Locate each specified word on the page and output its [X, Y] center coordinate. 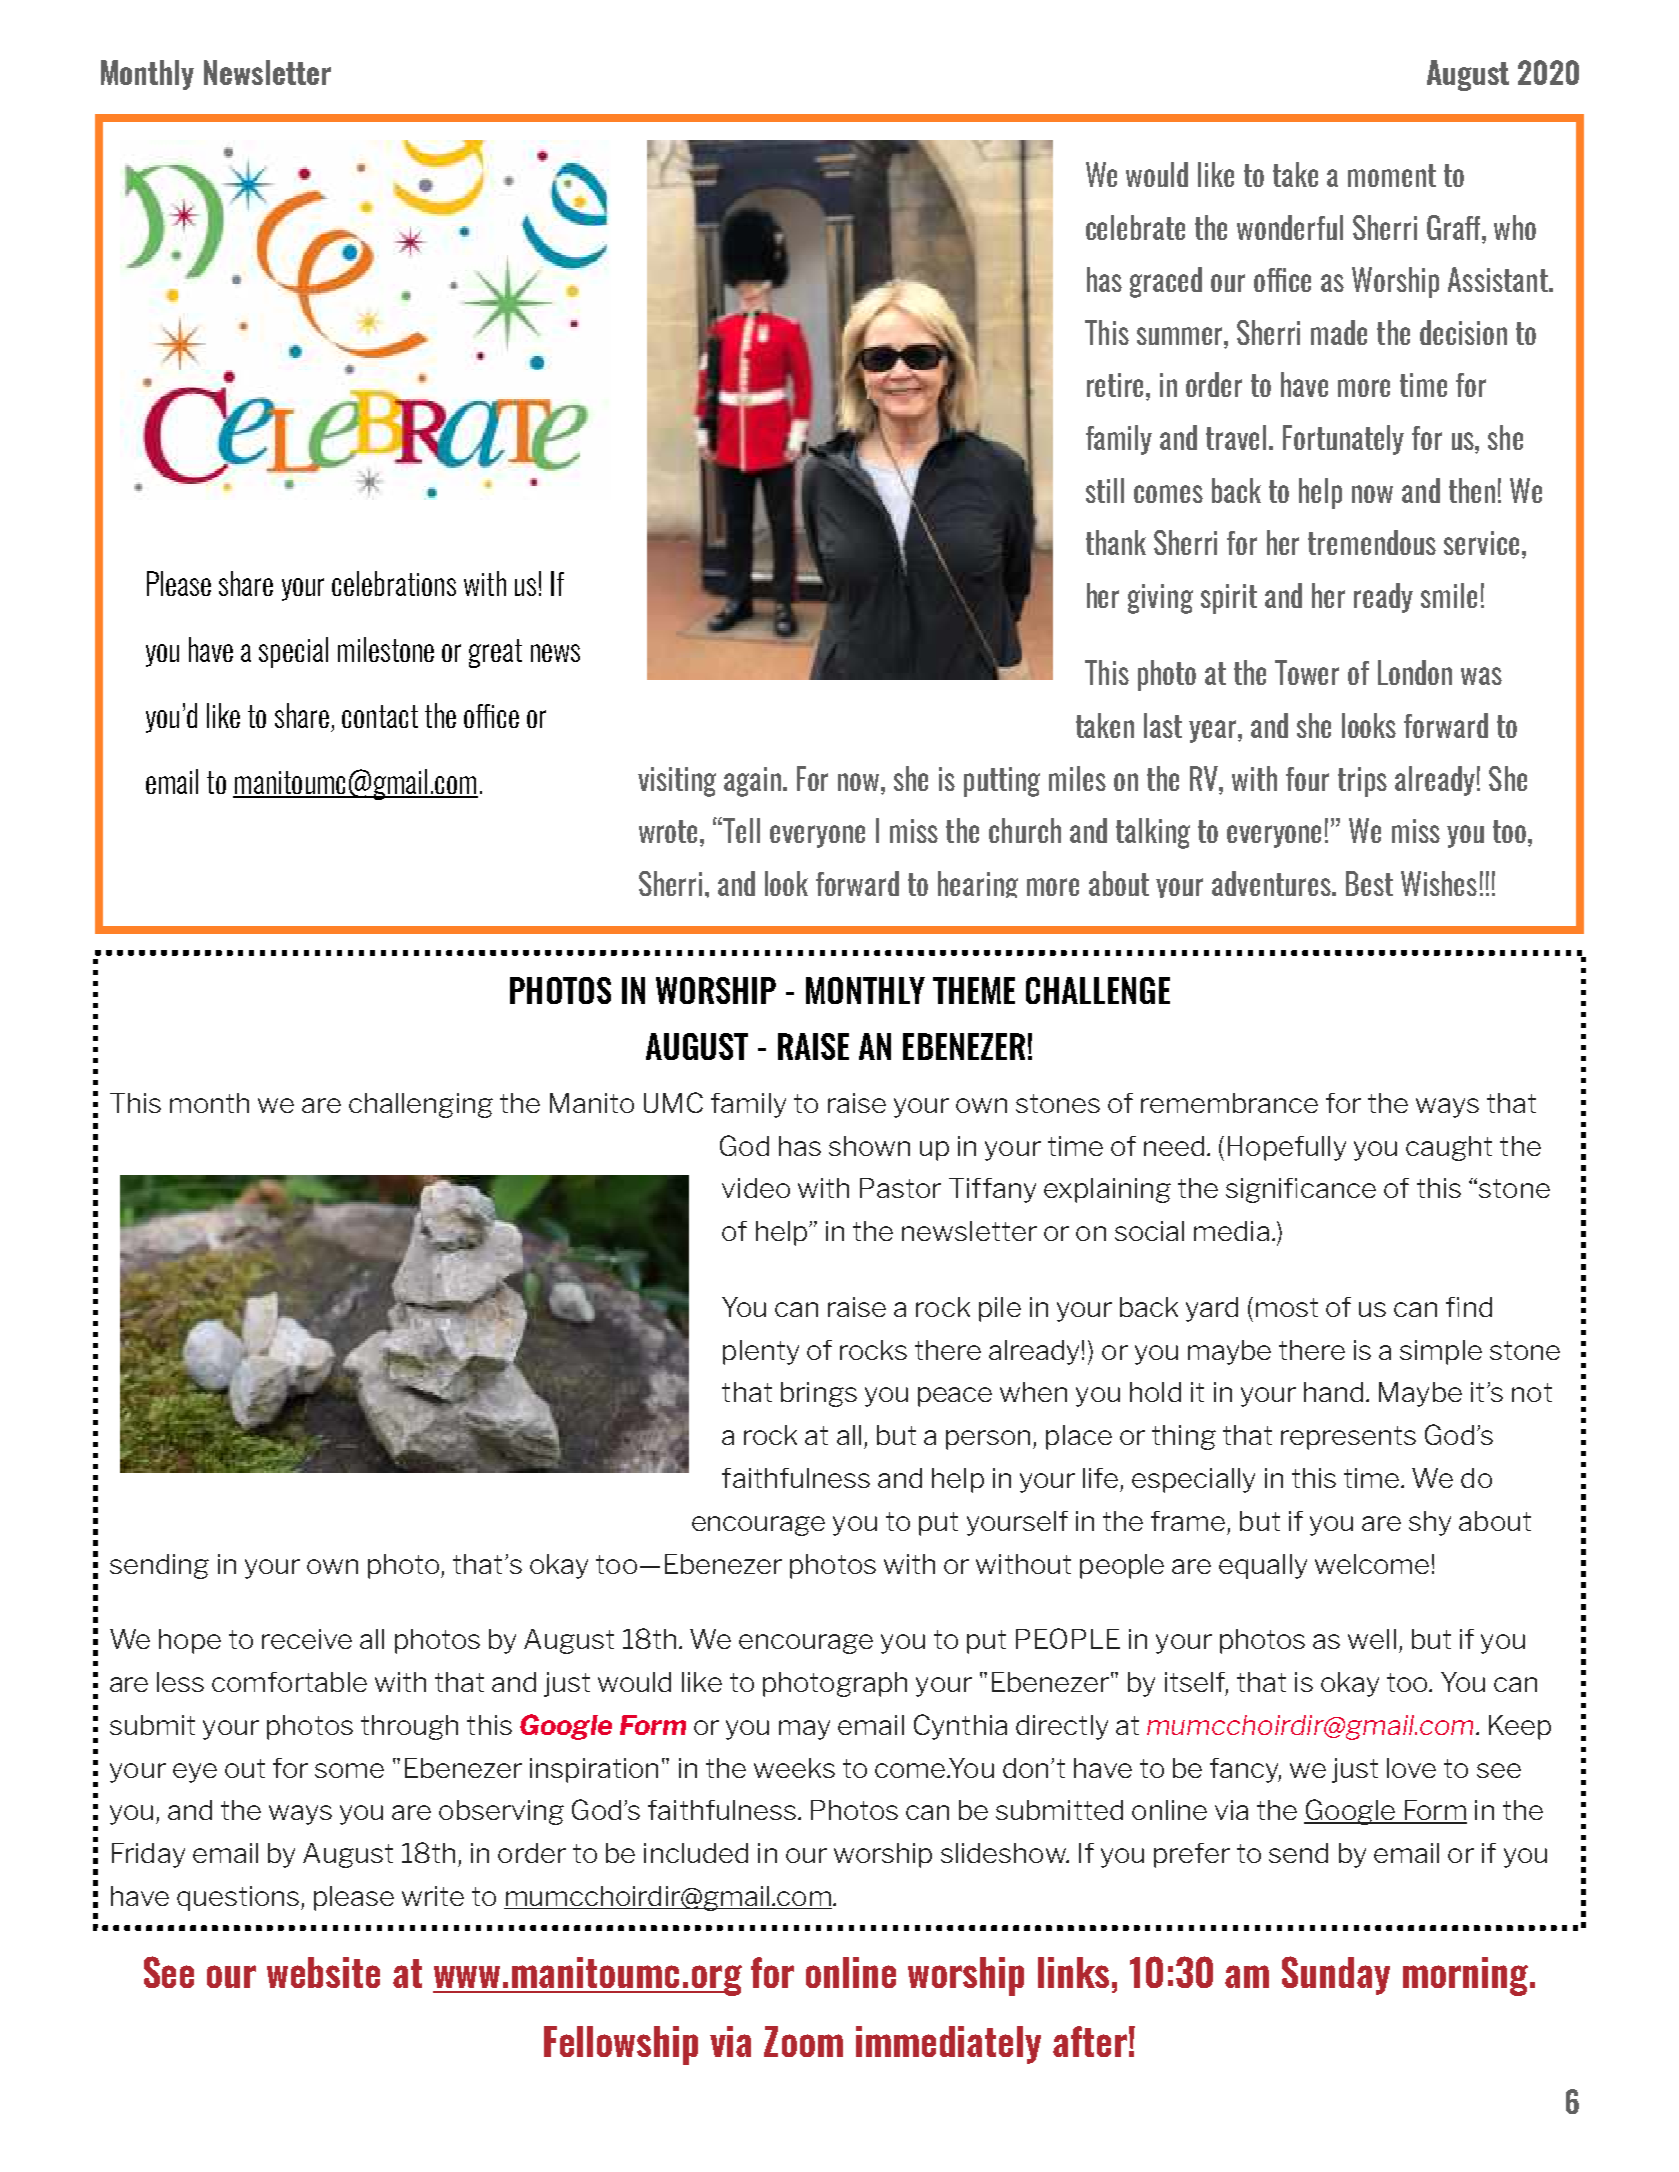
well [1372, 1639]
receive [307, 1639]
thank [1116, 542]
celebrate [1135, 227]
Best [1369, 883]
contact [380, 716]
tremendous [1372, 542]
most [1287, 1307]
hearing [978, 884]
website [323, 1972]
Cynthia [960, 1727]
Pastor [900, 1188]
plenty [761, 1352]
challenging [421, 1105]
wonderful [1290, 227]
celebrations [394, 583]
